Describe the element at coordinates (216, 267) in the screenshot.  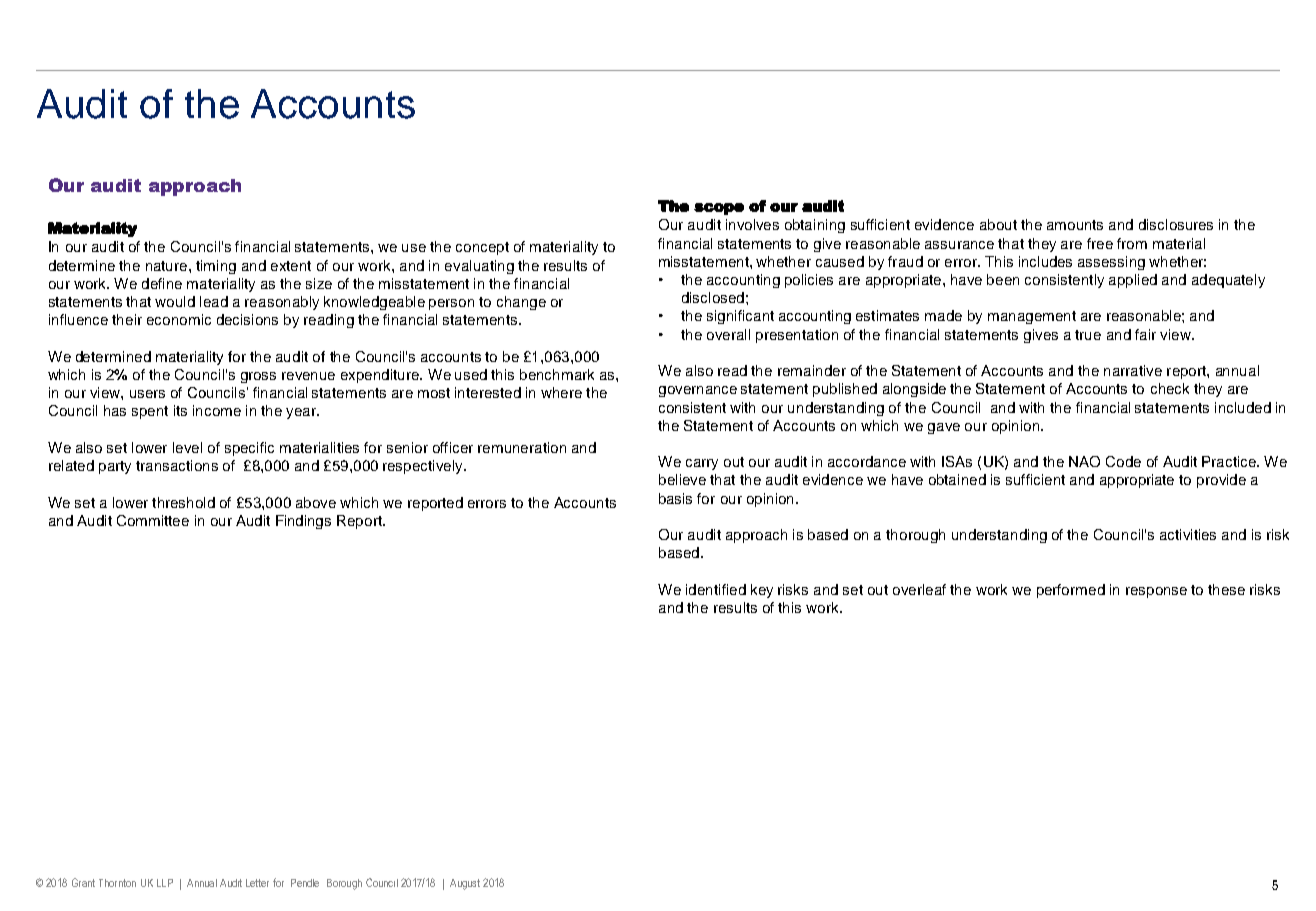
I see `timing` at that location.
